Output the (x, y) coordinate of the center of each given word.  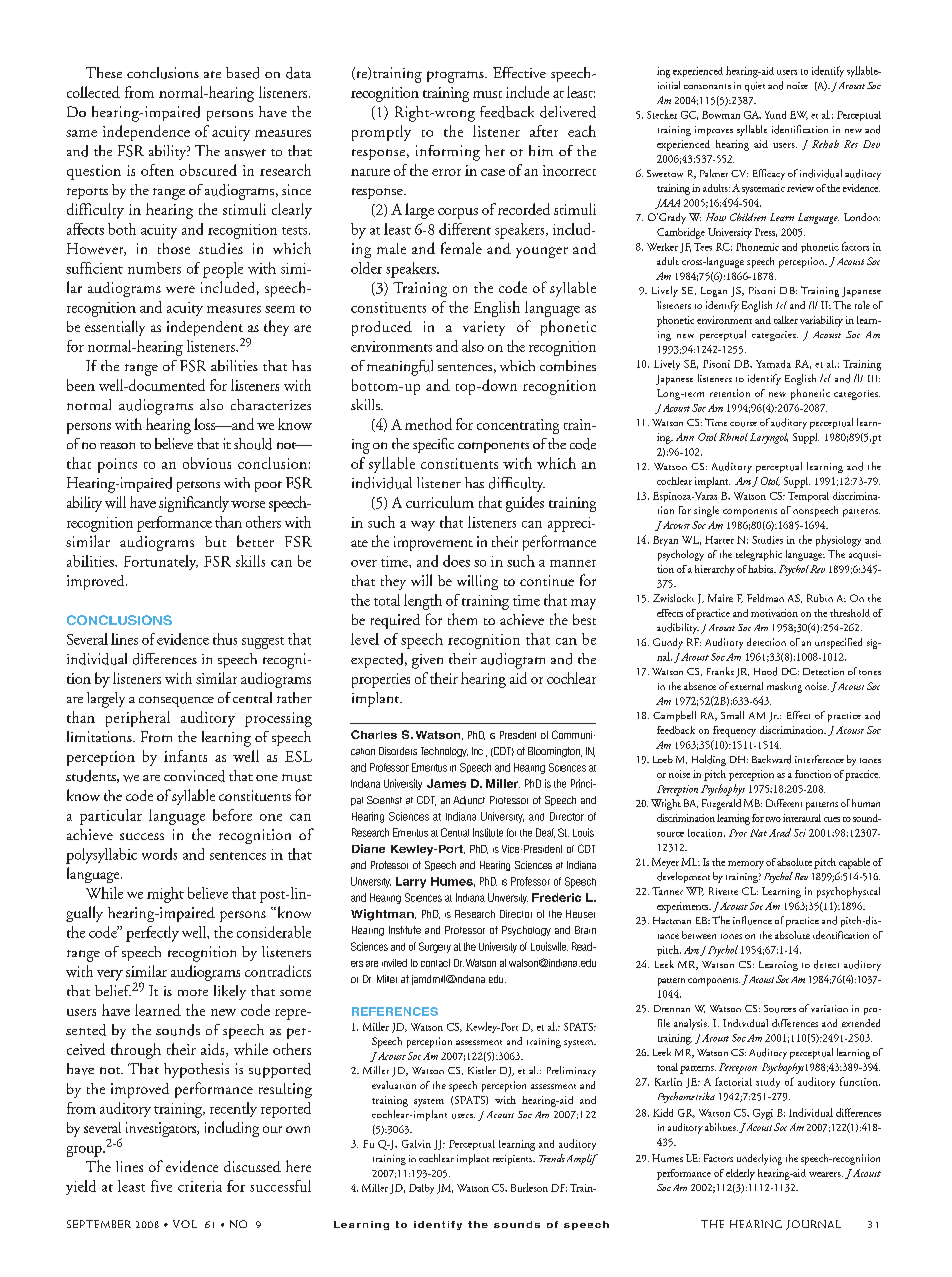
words (159, 854)
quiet (755, 87)
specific (433, 445)
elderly (740, 1174)
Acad (780, 832)
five (161, 1186)
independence (146, 133)
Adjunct (469, 800)
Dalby (421, 1189)
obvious (207, 463)
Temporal (808, 497)
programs (456, 77)
